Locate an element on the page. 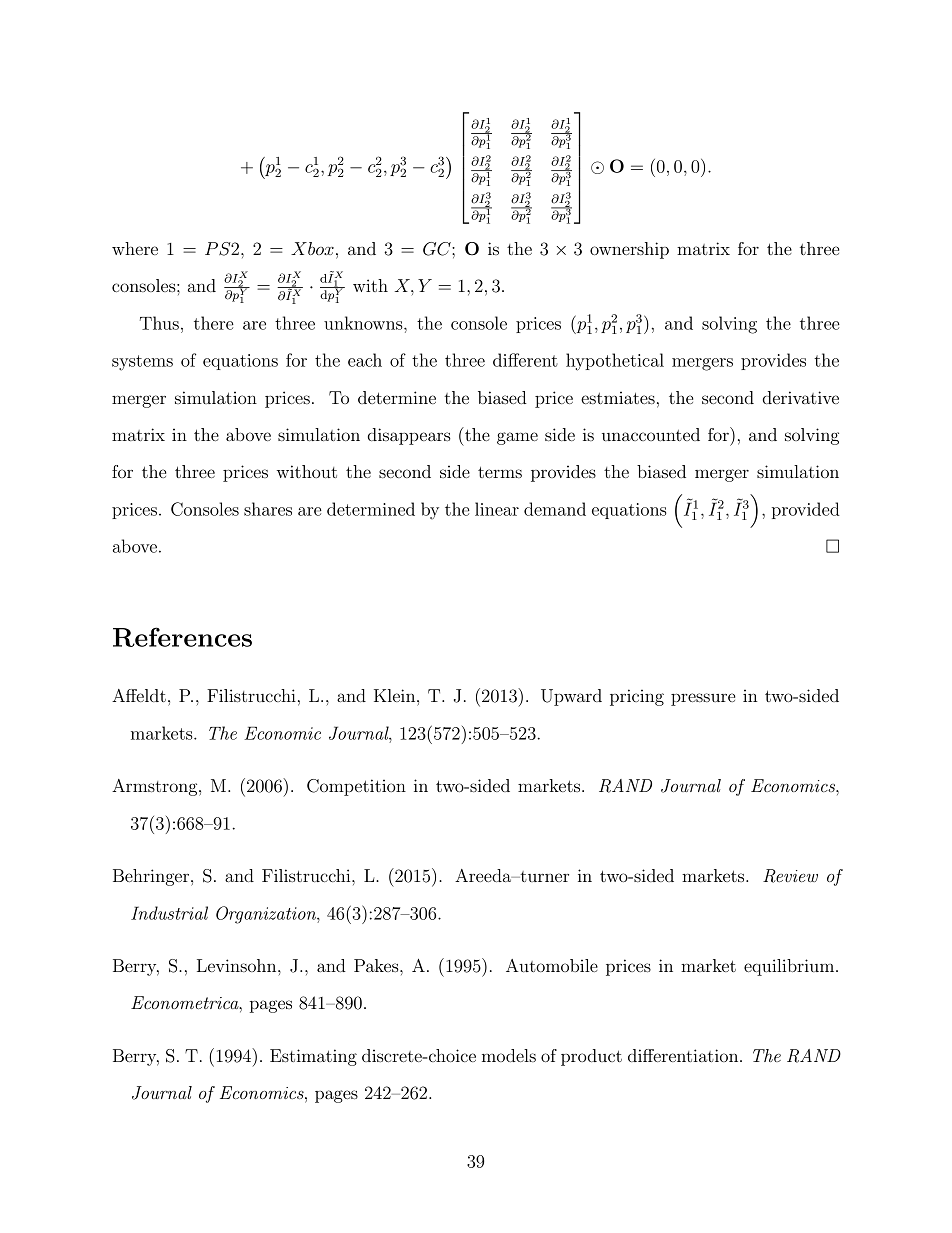 The image size is (952, 1233). shares is located at coordinates (268, 509).
